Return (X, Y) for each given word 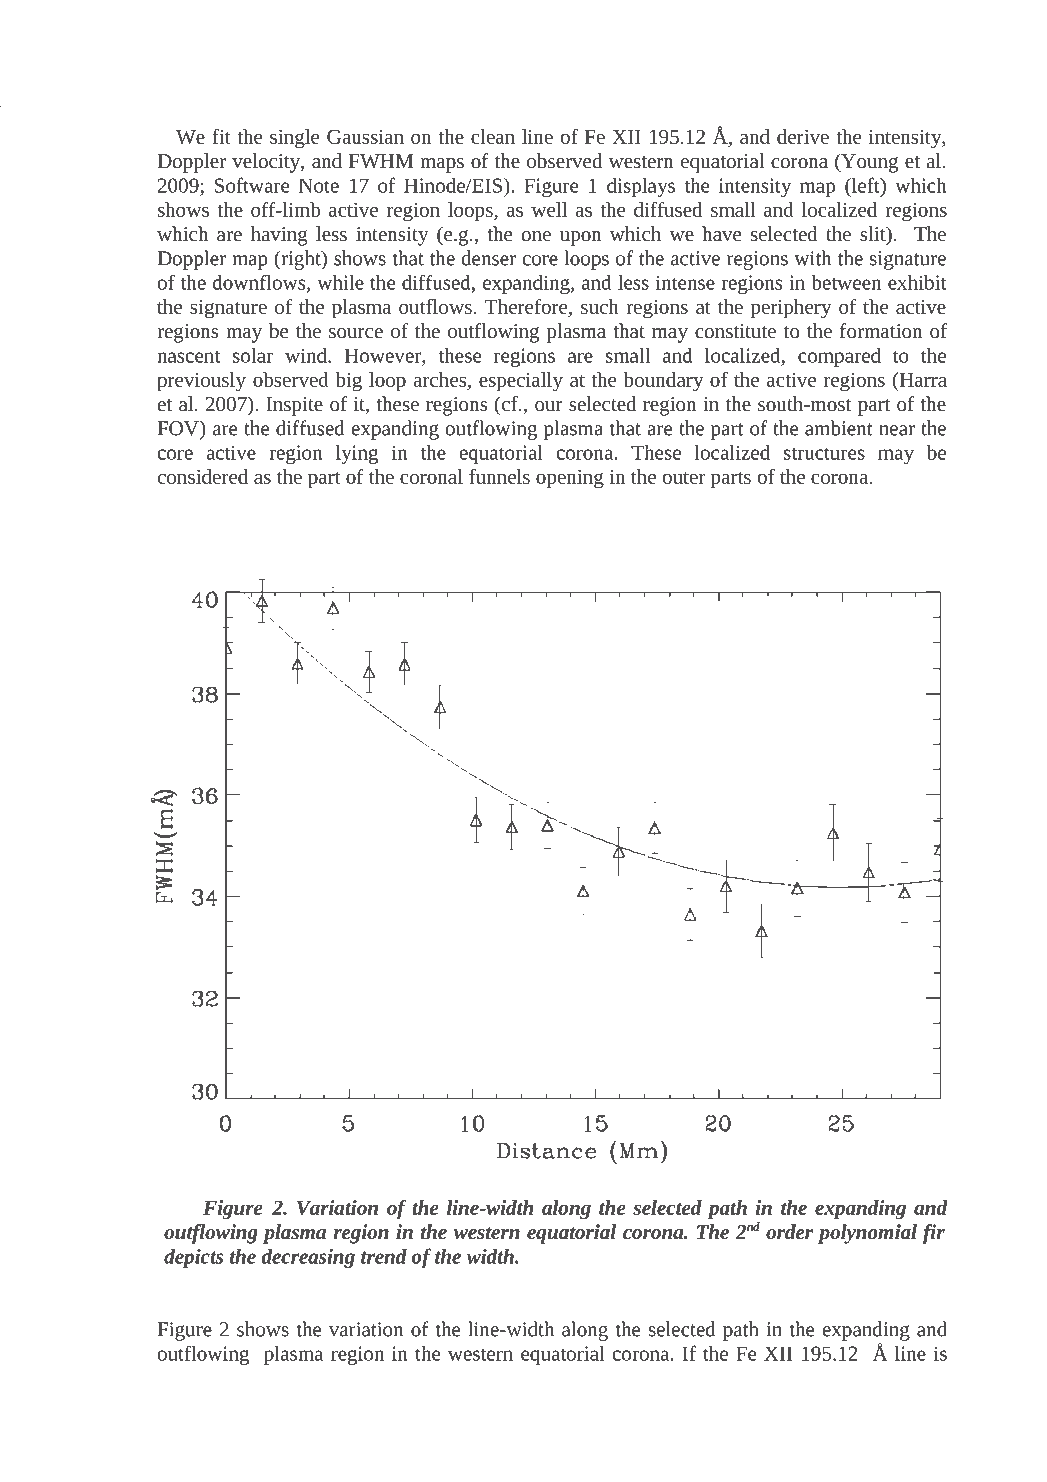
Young (868, 163)
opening (570, 479)
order (789, 1231)
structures (824, 453)
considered (203, 476)
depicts (194, 1258)
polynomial (867, 1234)
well (549, 209)
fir (934, 1234)
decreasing (308, 1258)
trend (384, 1256)
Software (252, 185)
